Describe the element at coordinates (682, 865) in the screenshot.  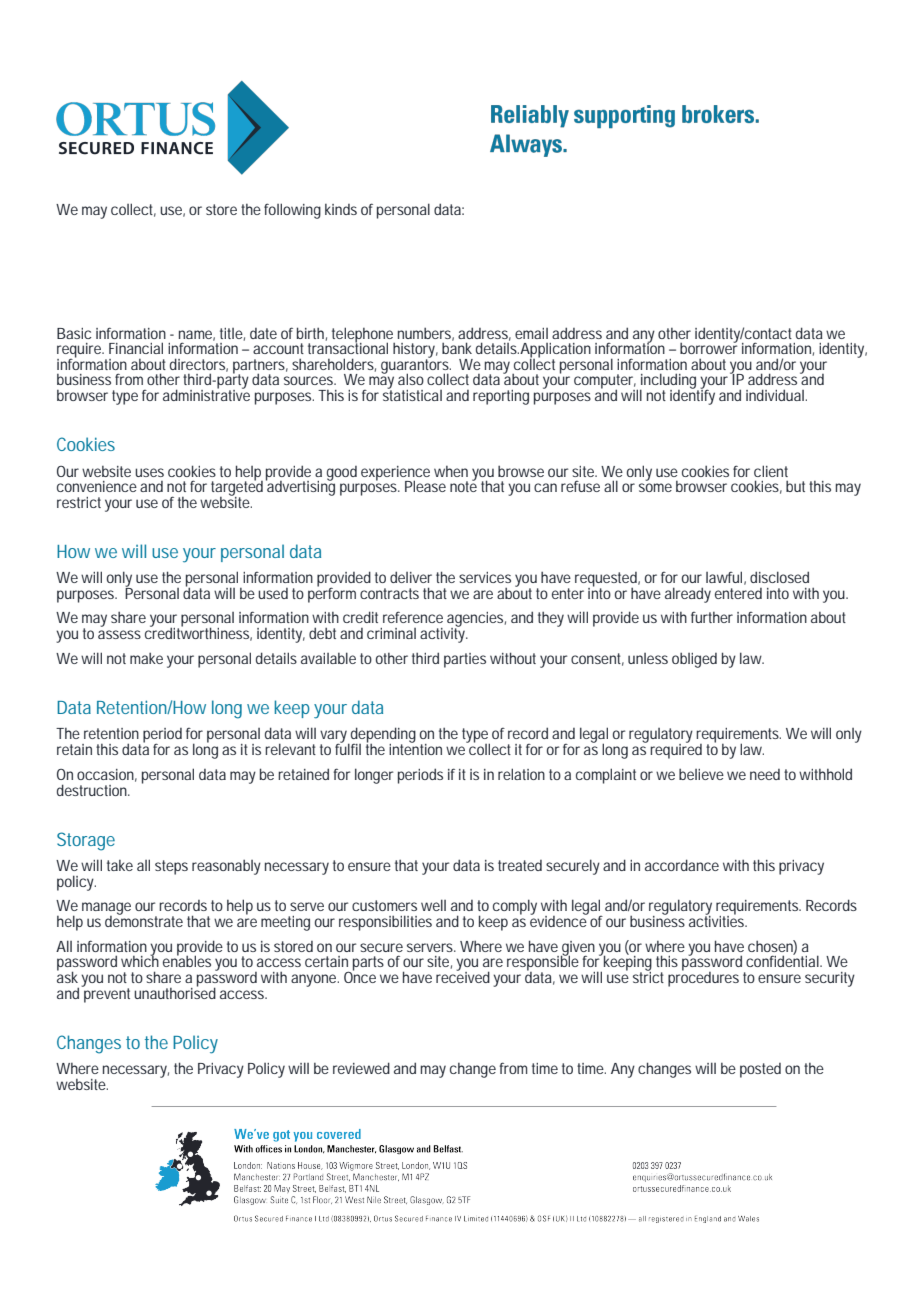
I see `accordance` at that location.
